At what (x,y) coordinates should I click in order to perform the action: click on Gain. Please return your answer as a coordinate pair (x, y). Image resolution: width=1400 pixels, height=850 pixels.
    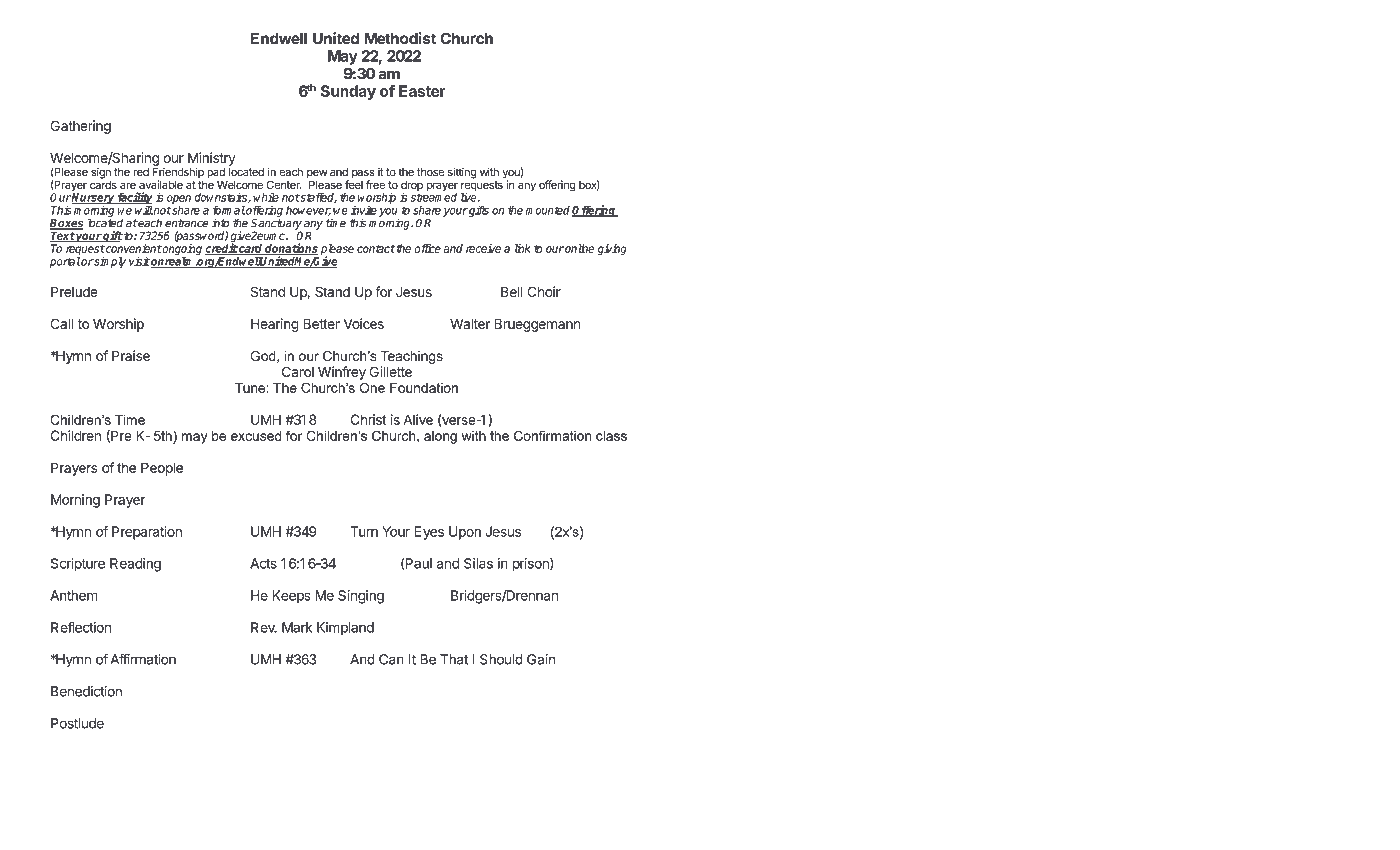
    Looking at the image, I should click on (541, 659).
